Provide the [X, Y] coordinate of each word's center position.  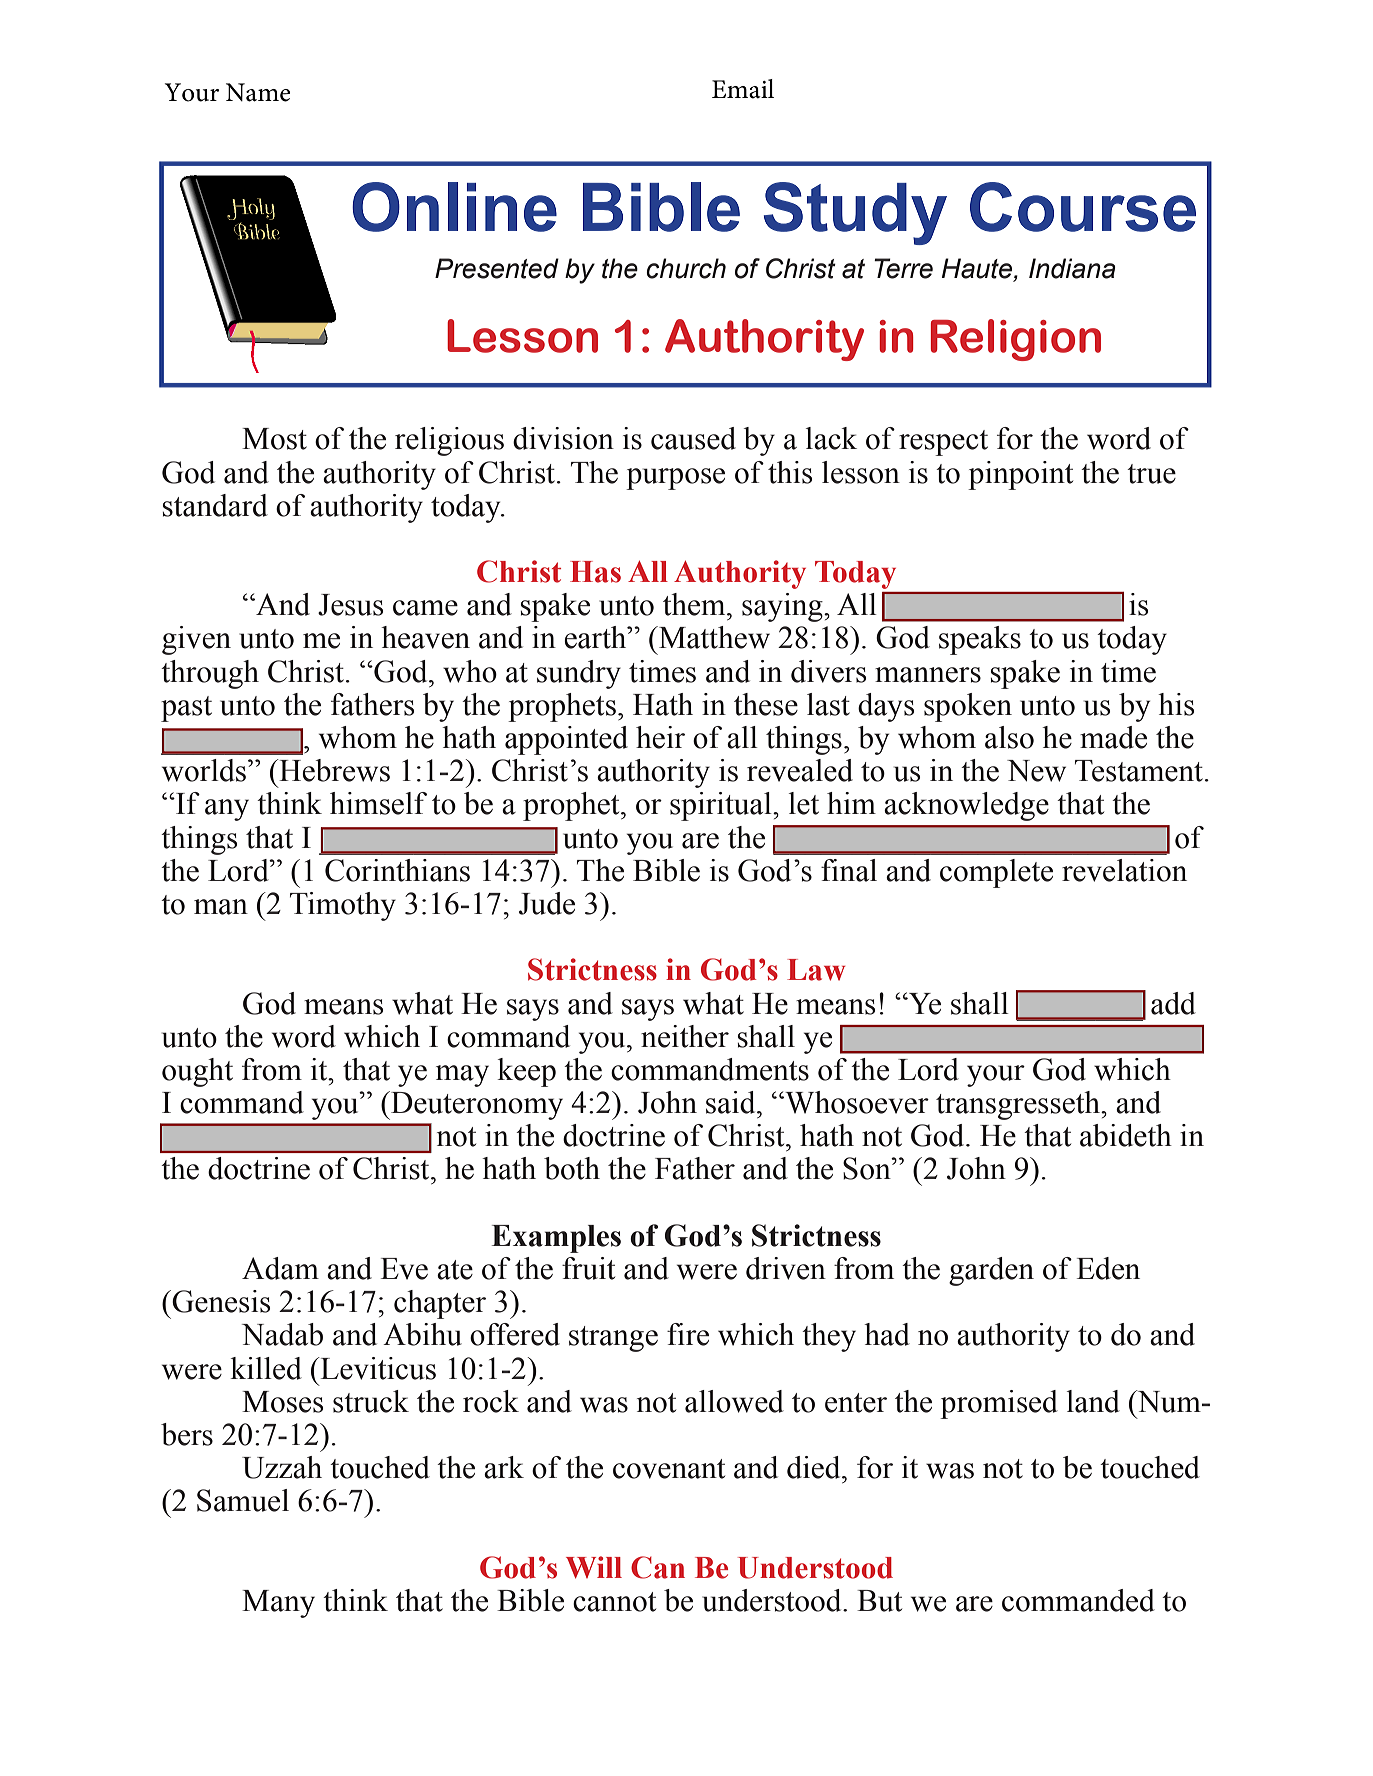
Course [1083, 207]
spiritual [722, 806]
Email [743, 89]
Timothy [343, 906]
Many [278, 1604]
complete [996, 873]
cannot [614, 1602]
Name [258, 92]
